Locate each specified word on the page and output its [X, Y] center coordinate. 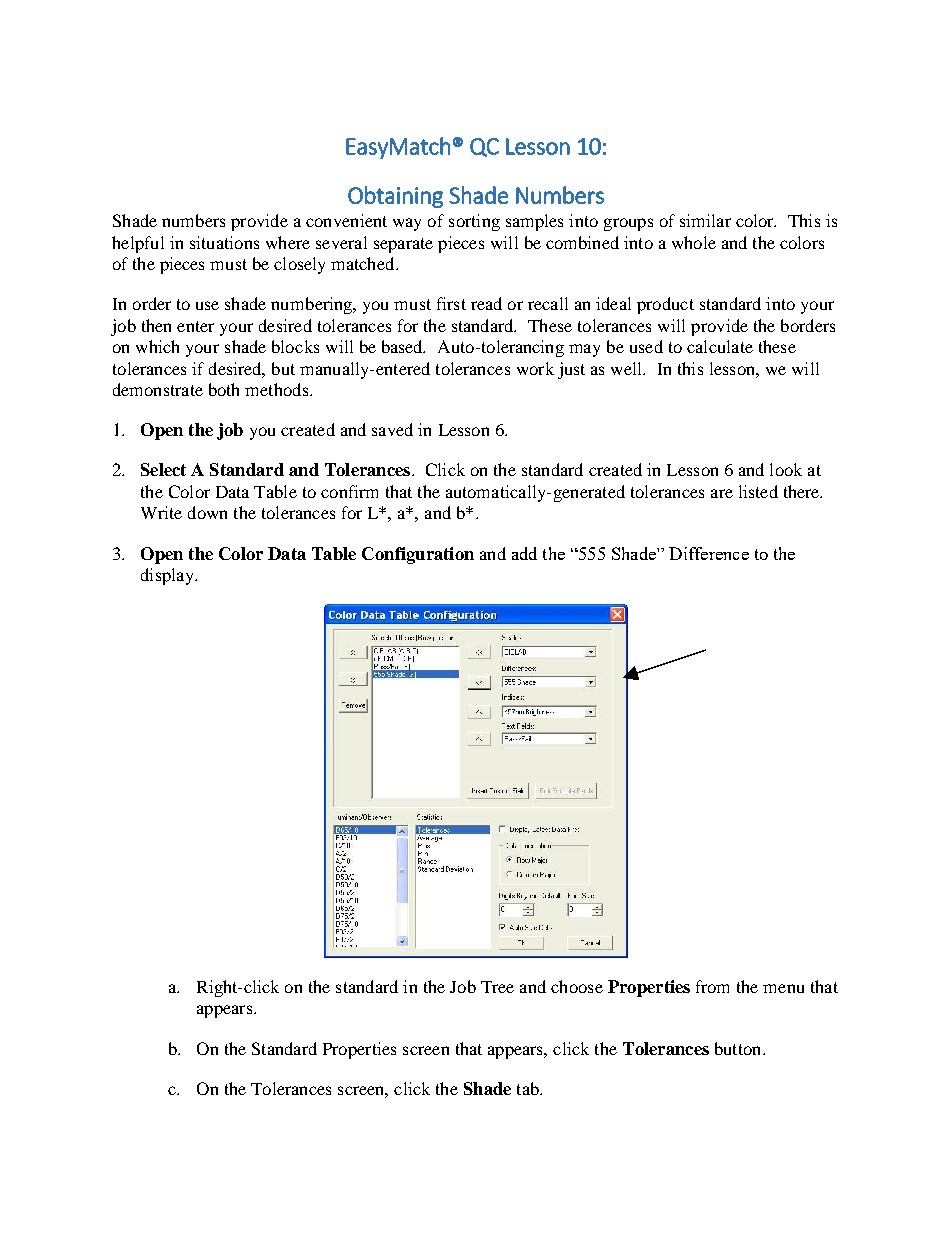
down [207, 512]
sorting [474, 222]
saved [392, 429]
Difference [709, 553]
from [712, 986]
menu [783, 988]
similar [705, 220]
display [168, 576]
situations [224, 242]
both [224, 389]
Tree [497, 987]
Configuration [418, 555]
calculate [720, 346]
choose [577, 986]
